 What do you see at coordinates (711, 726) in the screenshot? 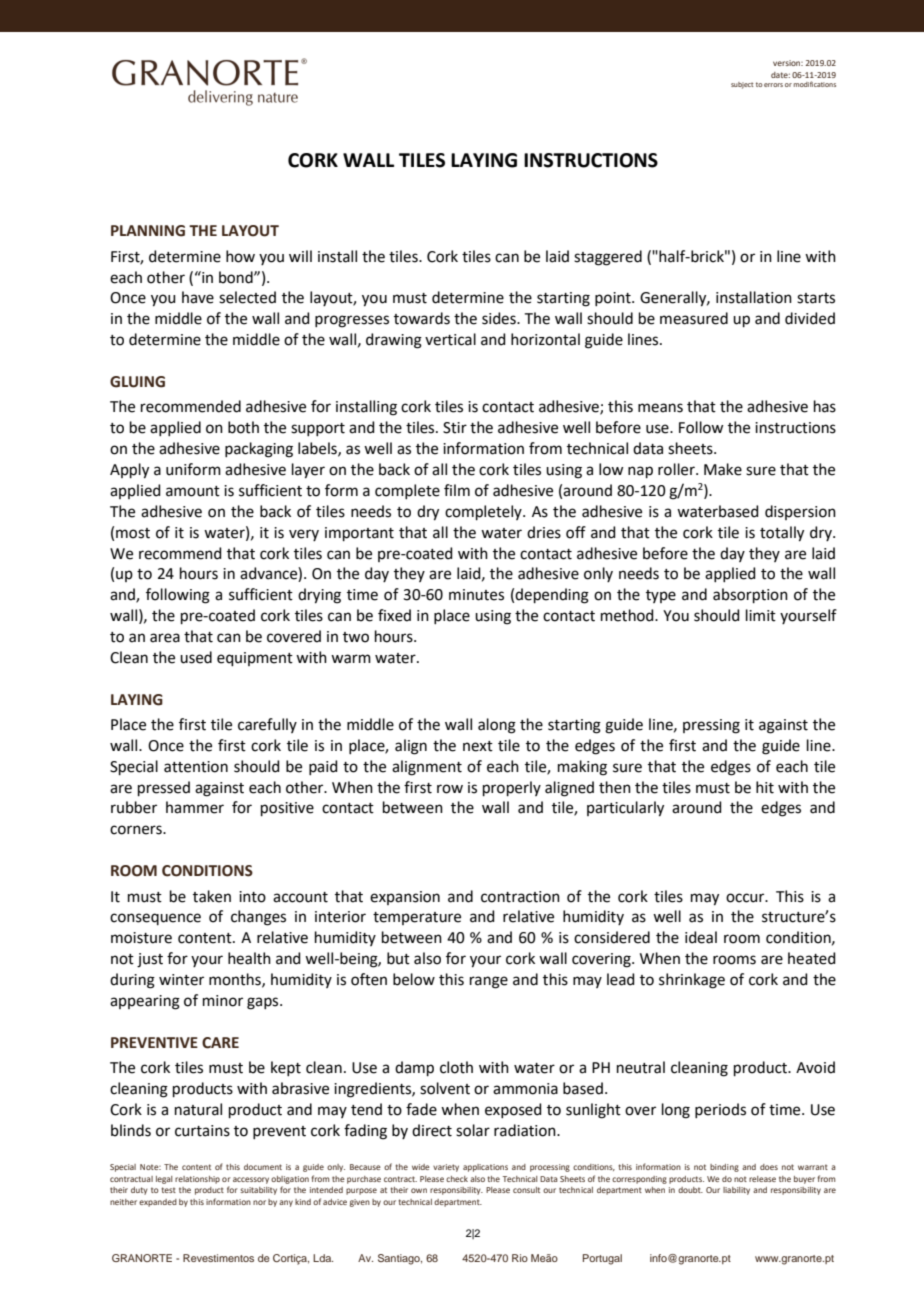
I see `pressing` at bounding box center [711, 726].
